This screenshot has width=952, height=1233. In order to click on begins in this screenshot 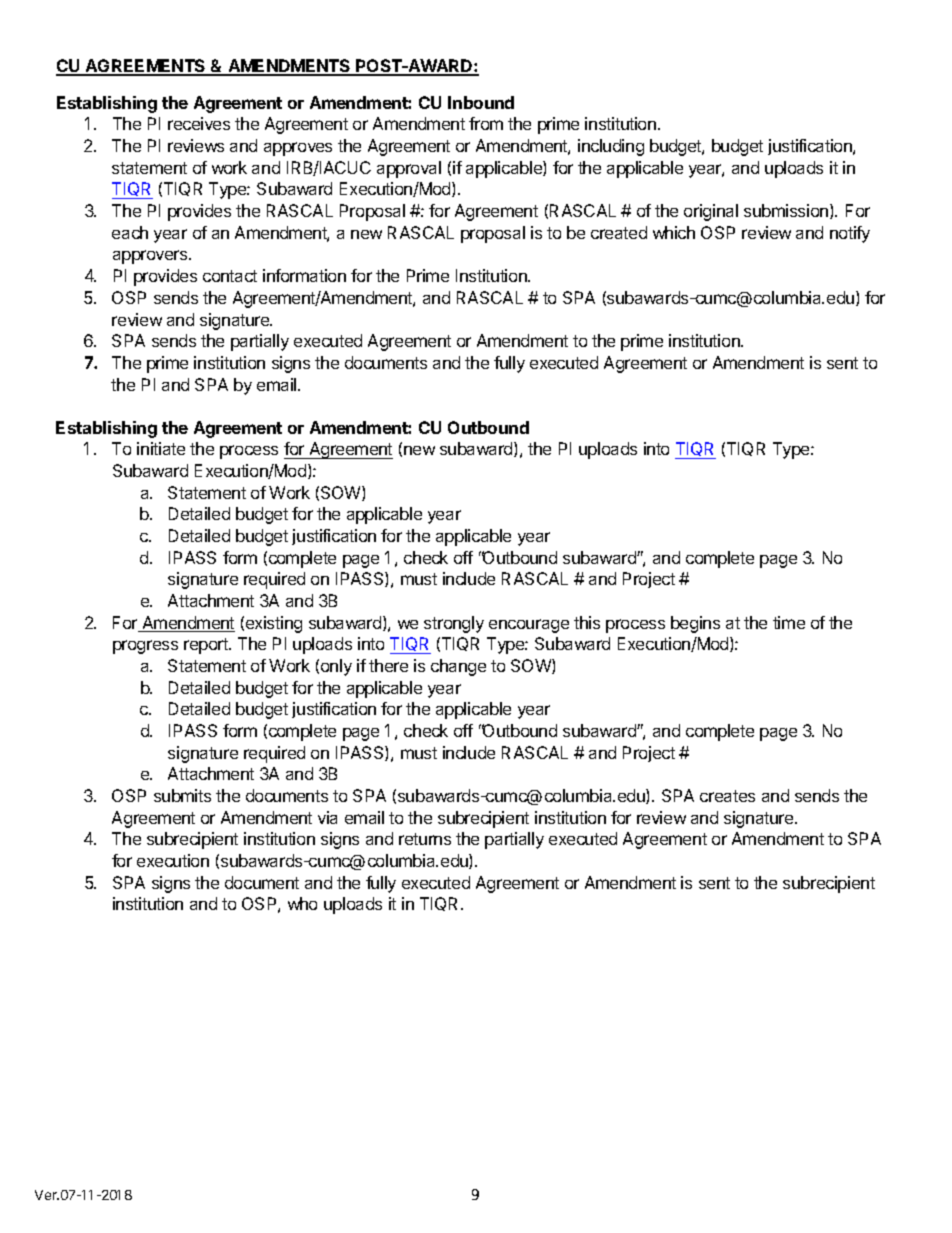, I will do `click(695, 624)`.
